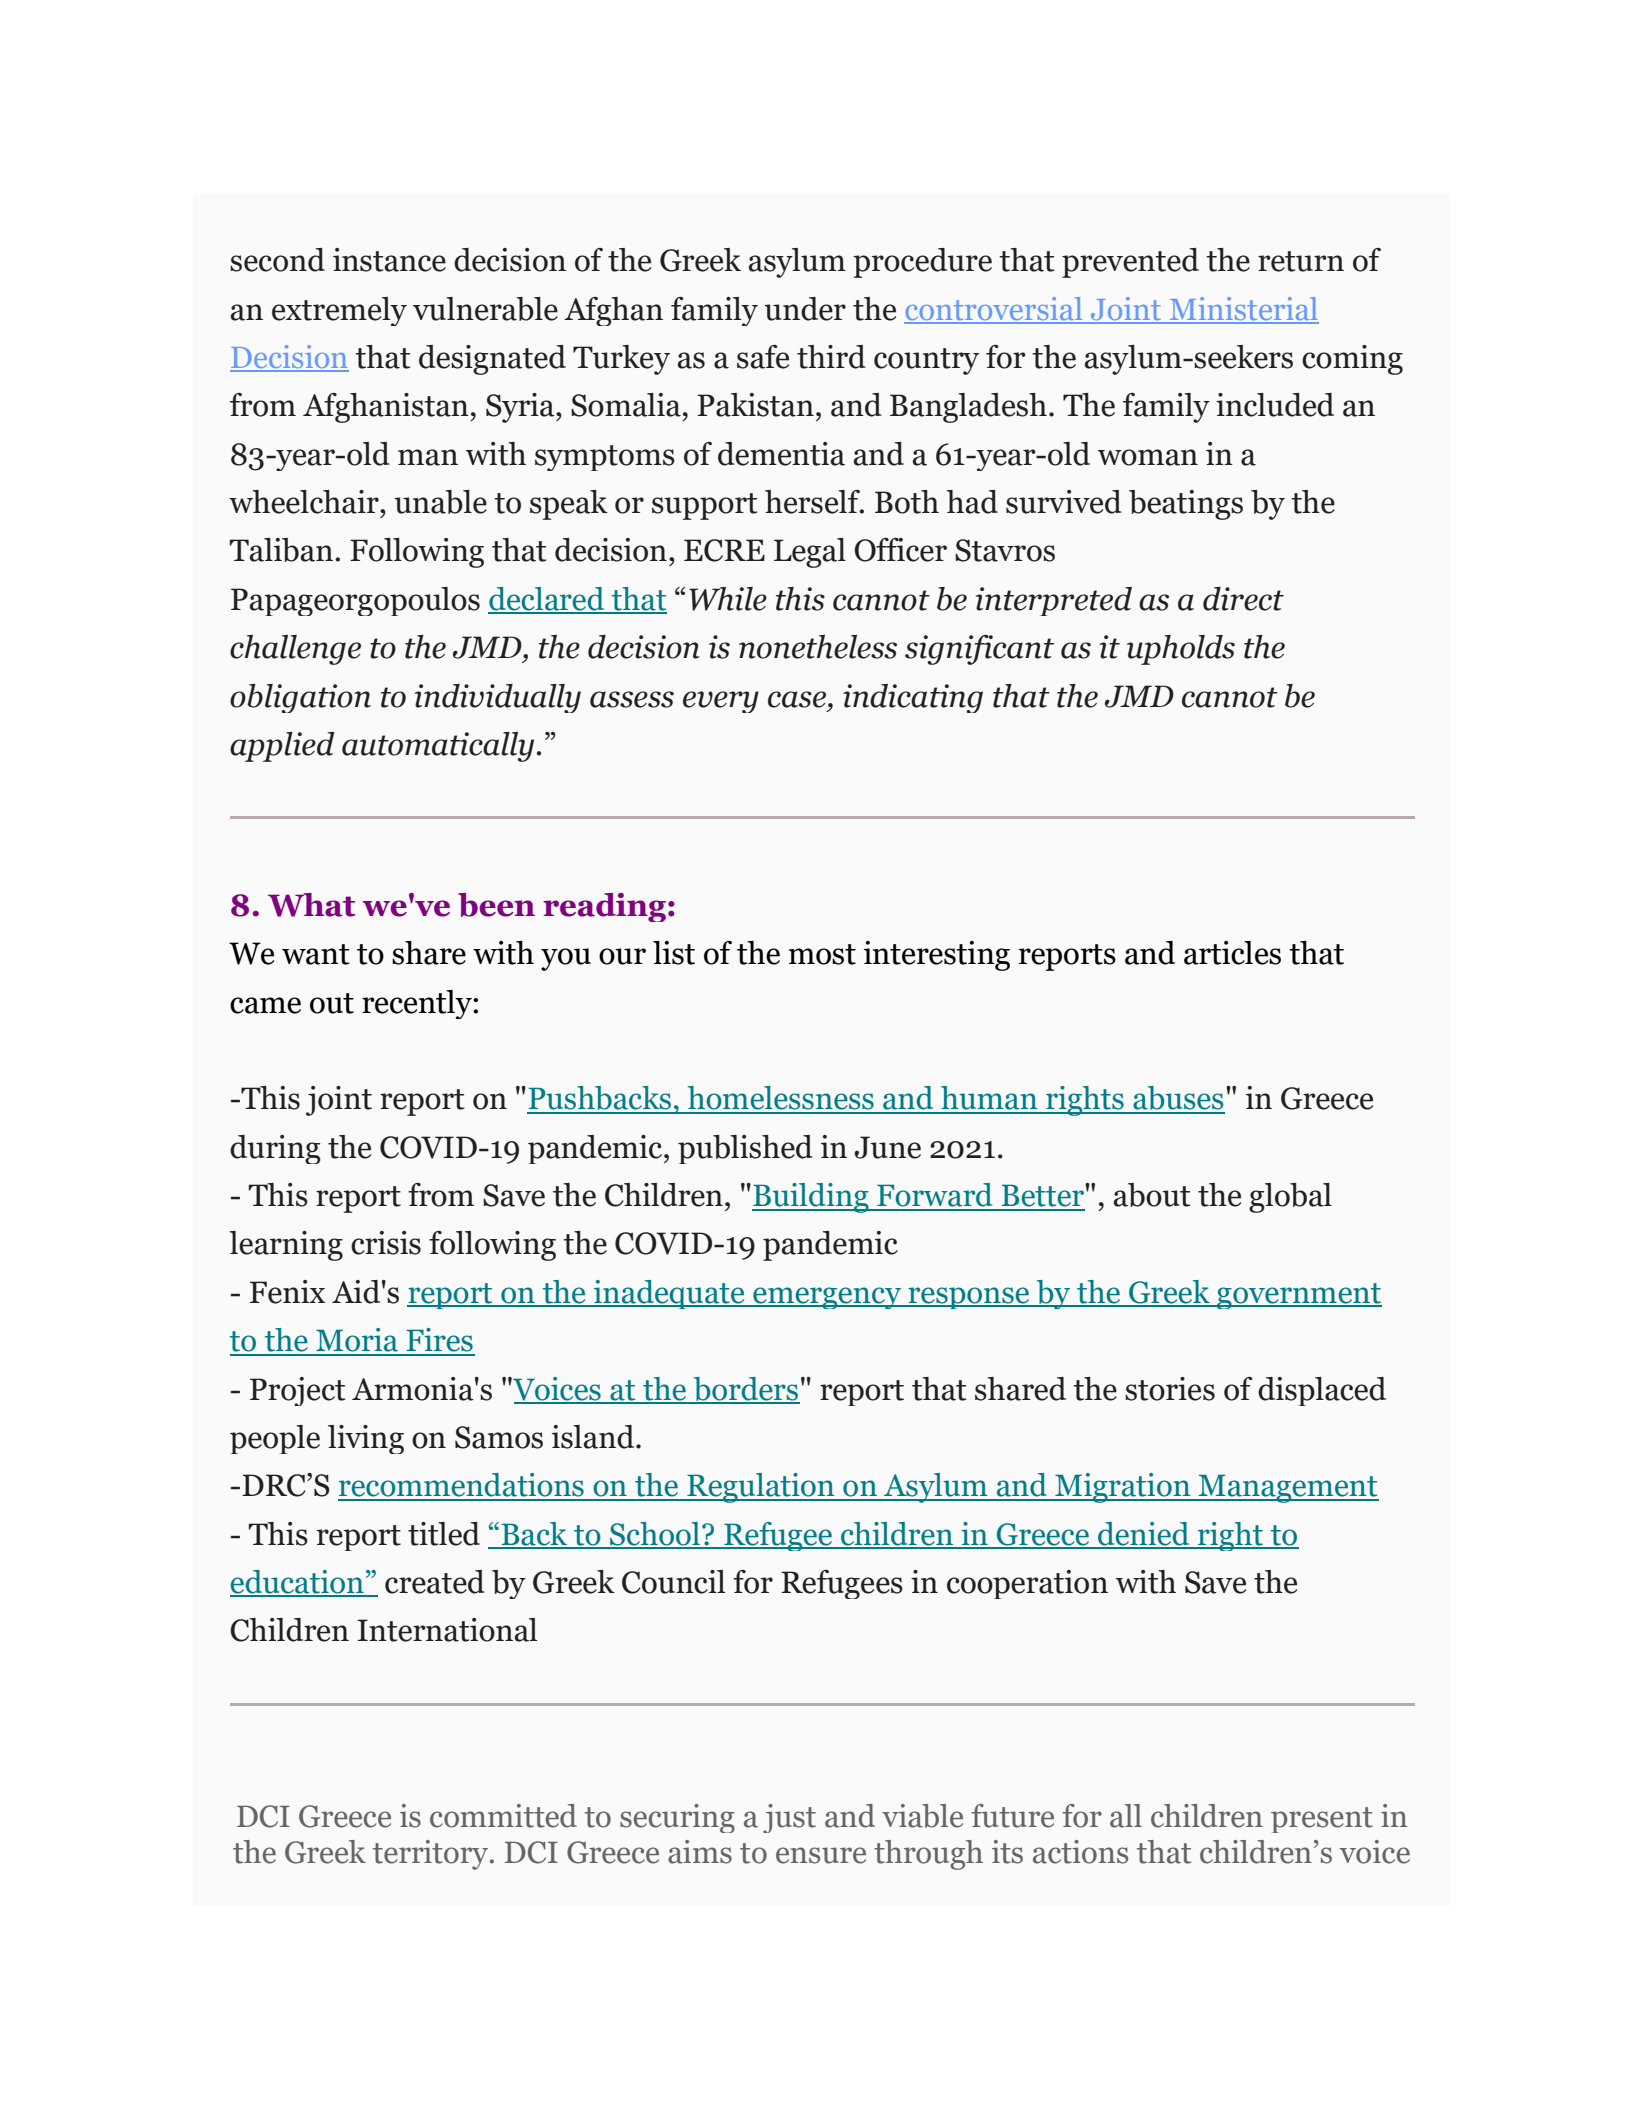 The height and width of the page is (2127, 1644). What do you see at coordinates (339, 311) in the page?
I see `extremely` at bounding box center [339, 311].
